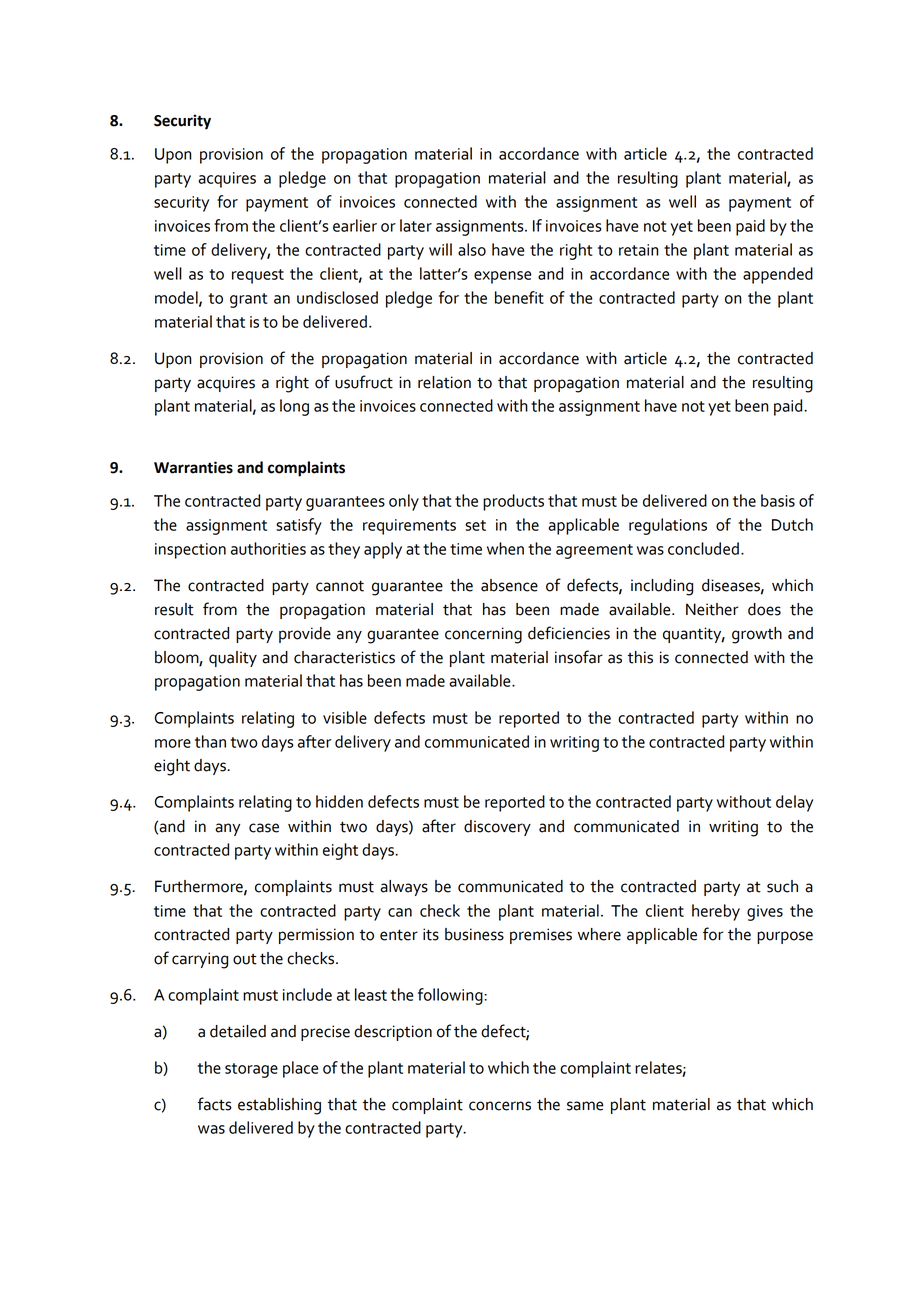 This page has width=924, height=1308. I want to click on appended, so click(778, 275).
